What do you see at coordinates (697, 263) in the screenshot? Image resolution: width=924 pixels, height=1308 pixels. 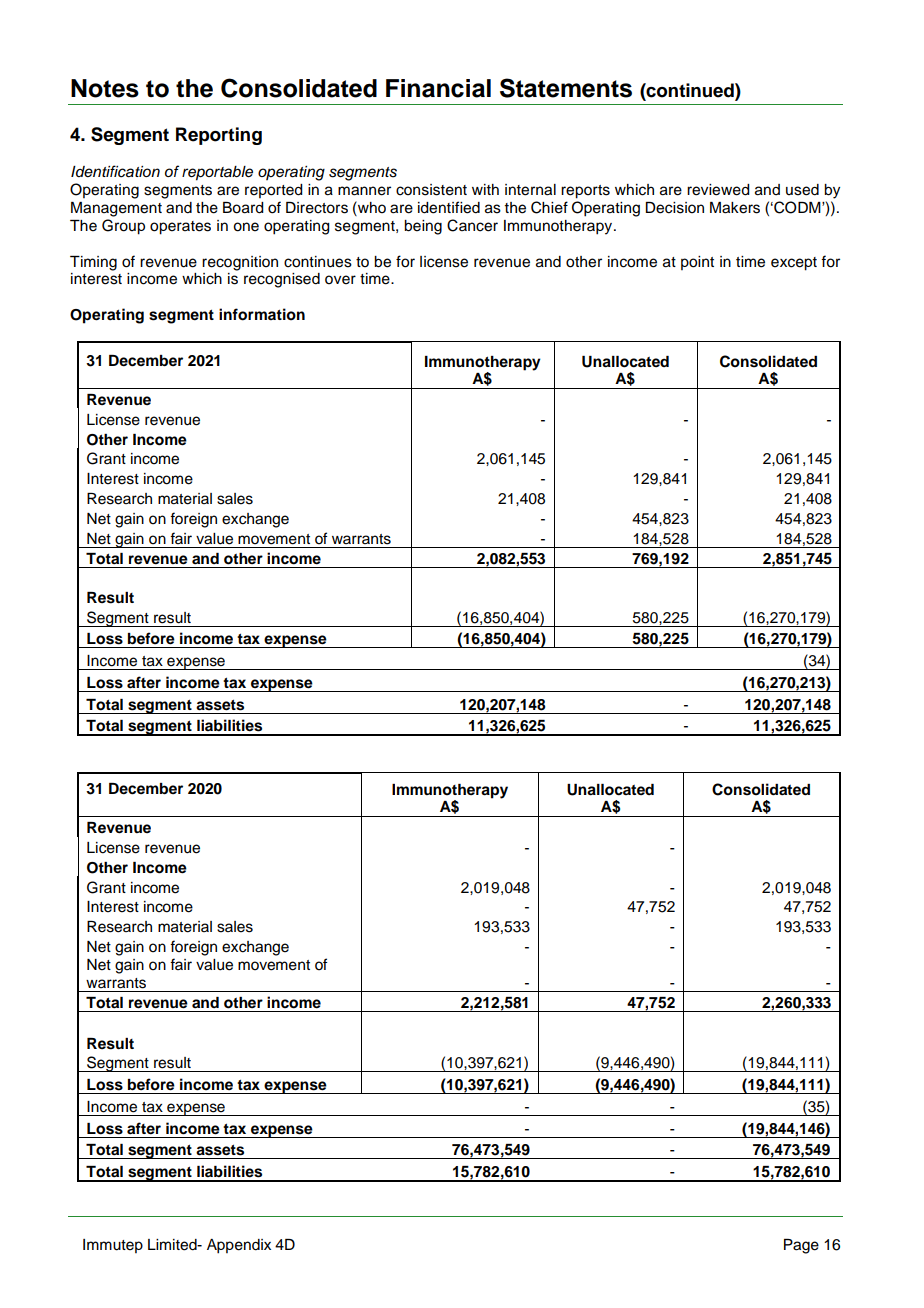 I see `point` at bounding box center [697, 263].
